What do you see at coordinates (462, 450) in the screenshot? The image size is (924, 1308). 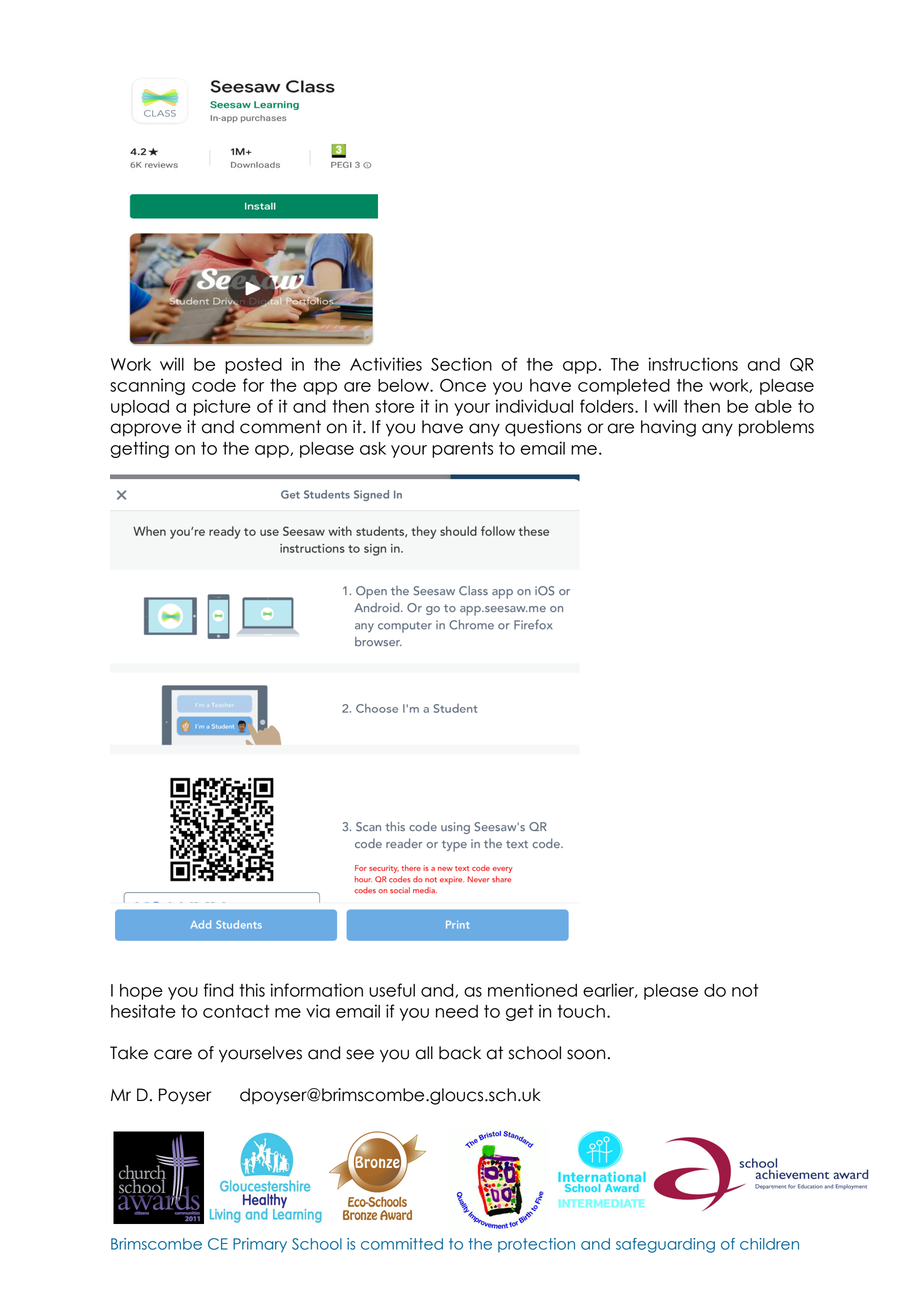 I see `parents` at bounding box center [462, 450].
